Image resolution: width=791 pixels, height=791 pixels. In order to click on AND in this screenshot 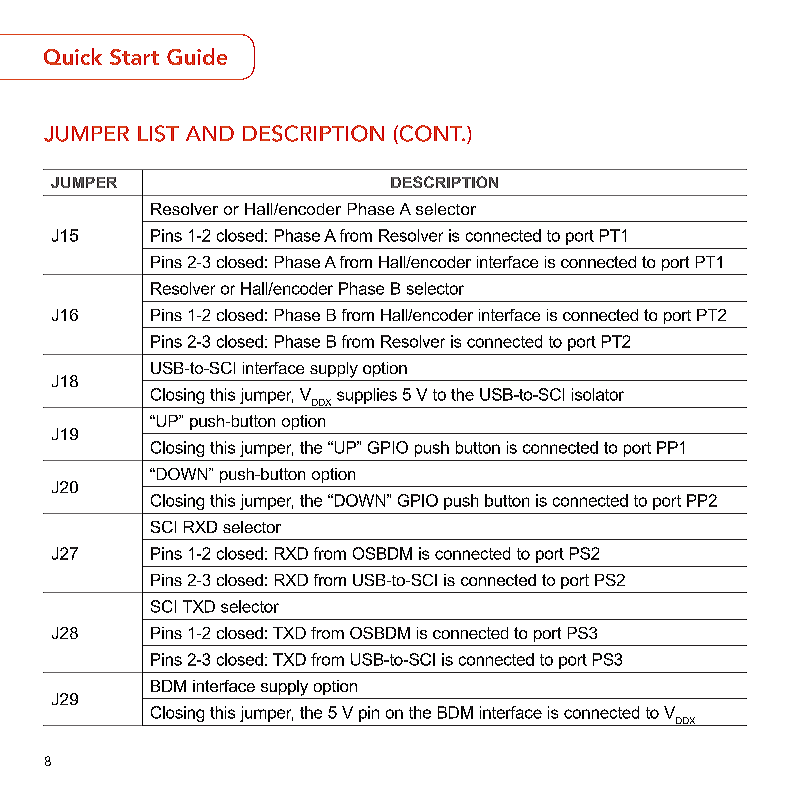, I will do `click(210, 133)`.
